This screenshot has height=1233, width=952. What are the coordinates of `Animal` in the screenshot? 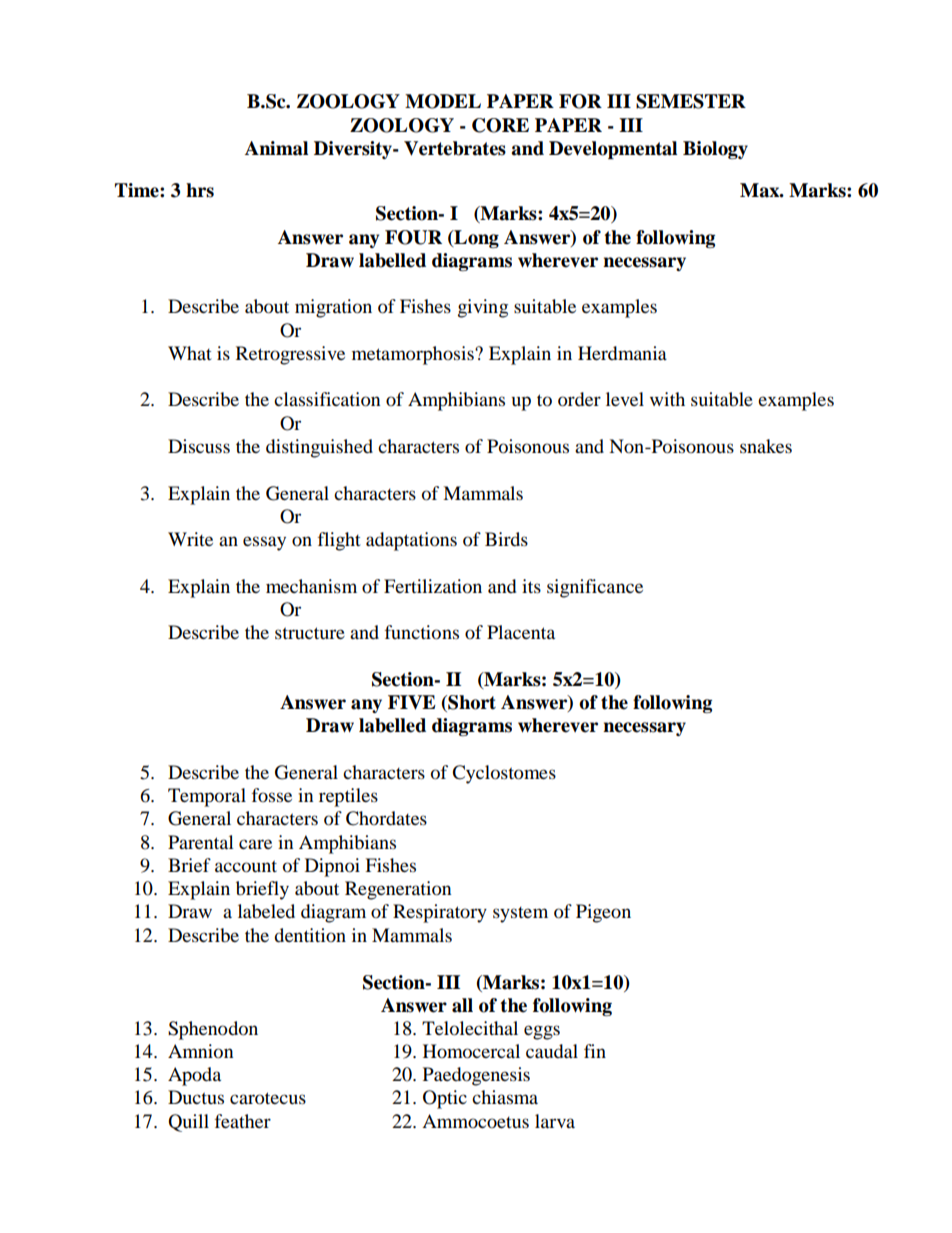 It's located at (276, 148).
